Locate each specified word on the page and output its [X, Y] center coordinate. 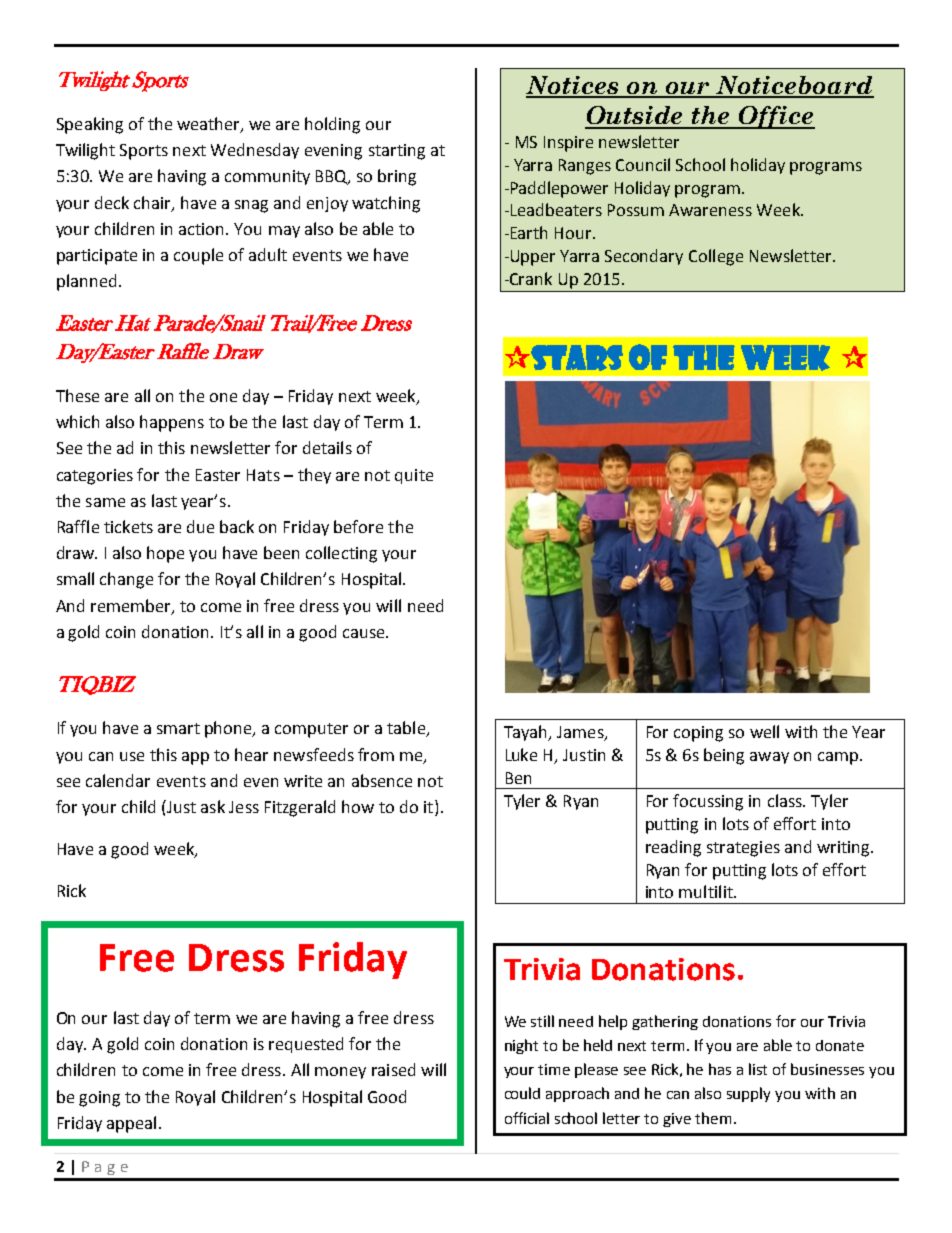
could [522, 1093]
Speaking [90, 125]
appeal [131, 1124]
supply [748, 1094]
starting [397, 152]
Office [776, 117]
